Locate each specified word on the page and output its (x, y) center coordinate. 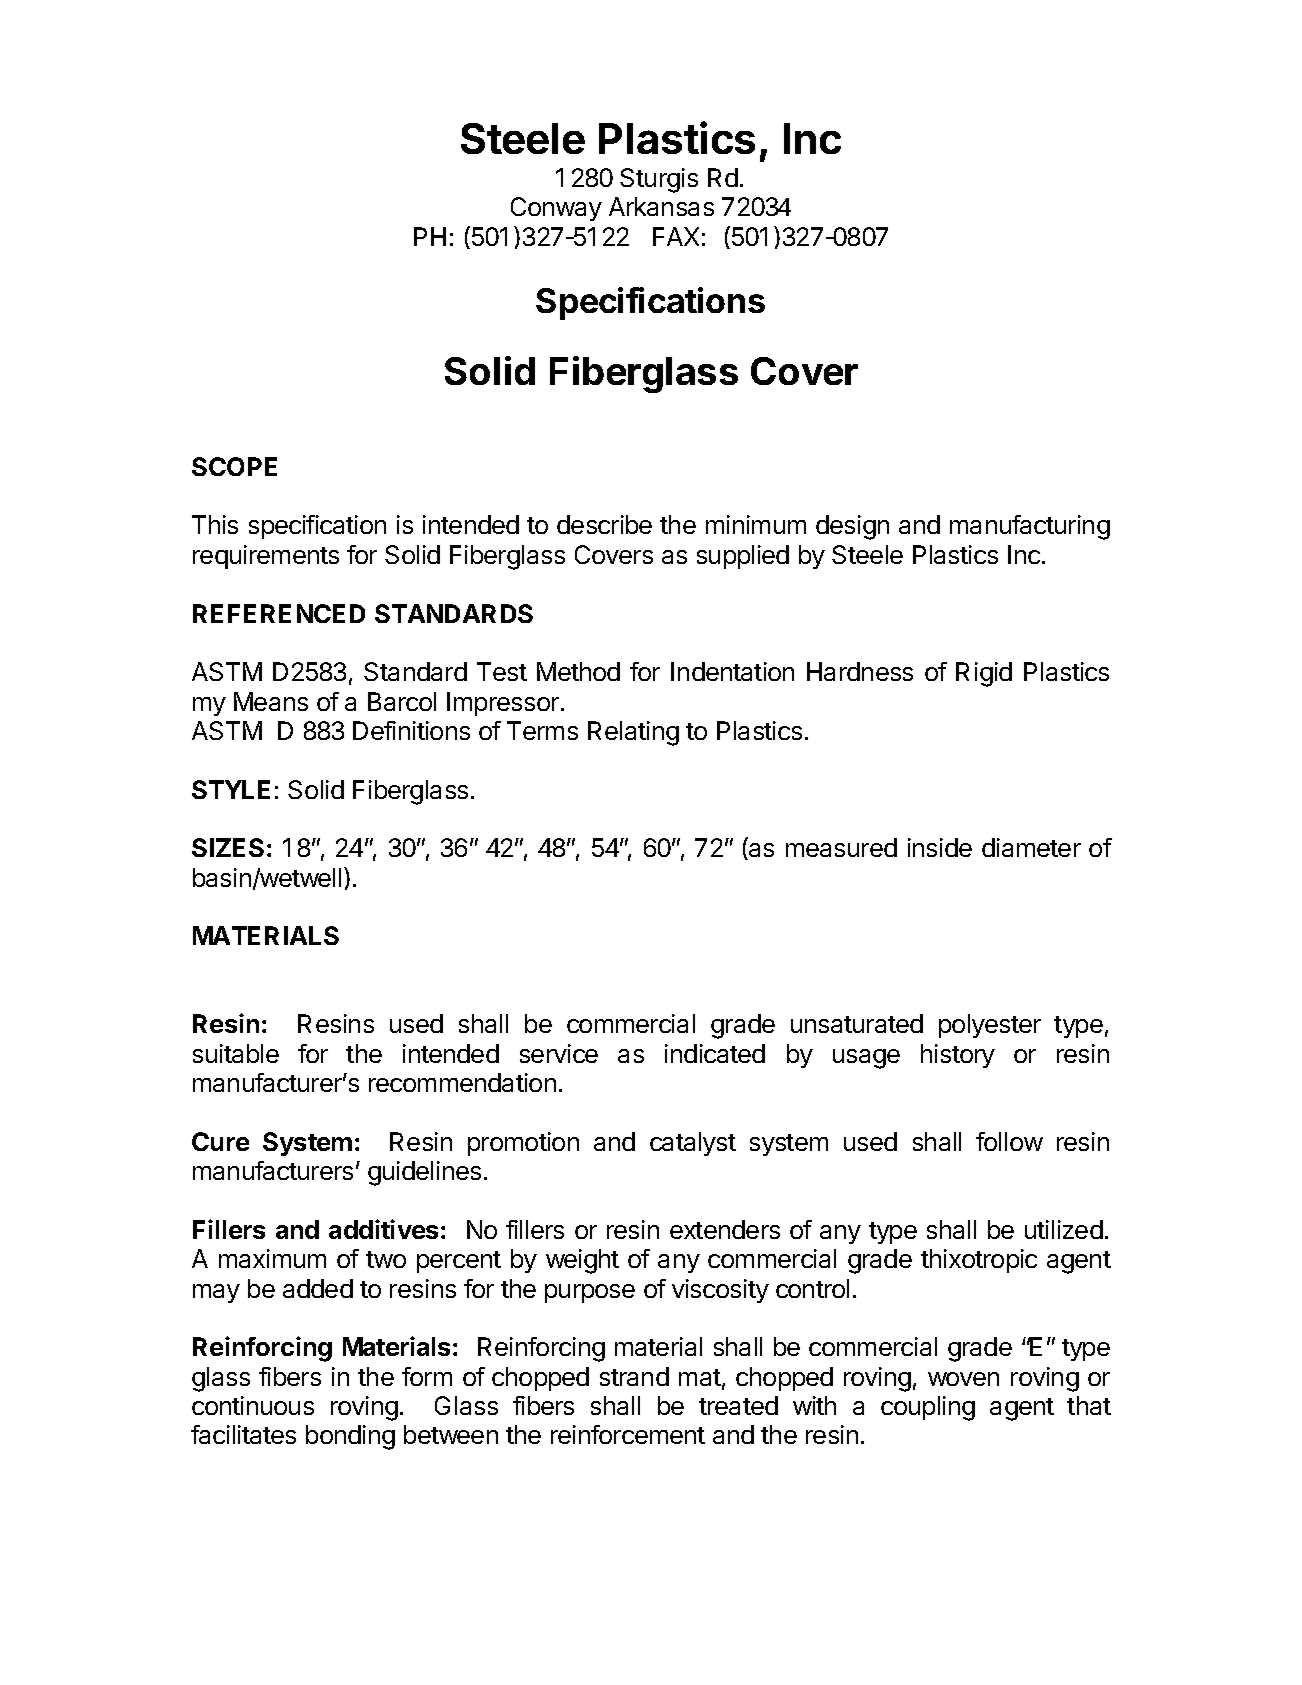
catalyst (693, 1144)
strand (634, 1376)
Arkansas (661, 206)
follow (1009, 1141)
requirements (266, 557)
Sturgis (659, 180)
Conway (556, 209)
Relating (633, 733)
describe (604, 524)
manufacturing (1030, 527)
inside (940, 847)
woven (963, 1379)
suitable (236, 1053)
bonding (350, 1437)
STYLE (231, 789)
